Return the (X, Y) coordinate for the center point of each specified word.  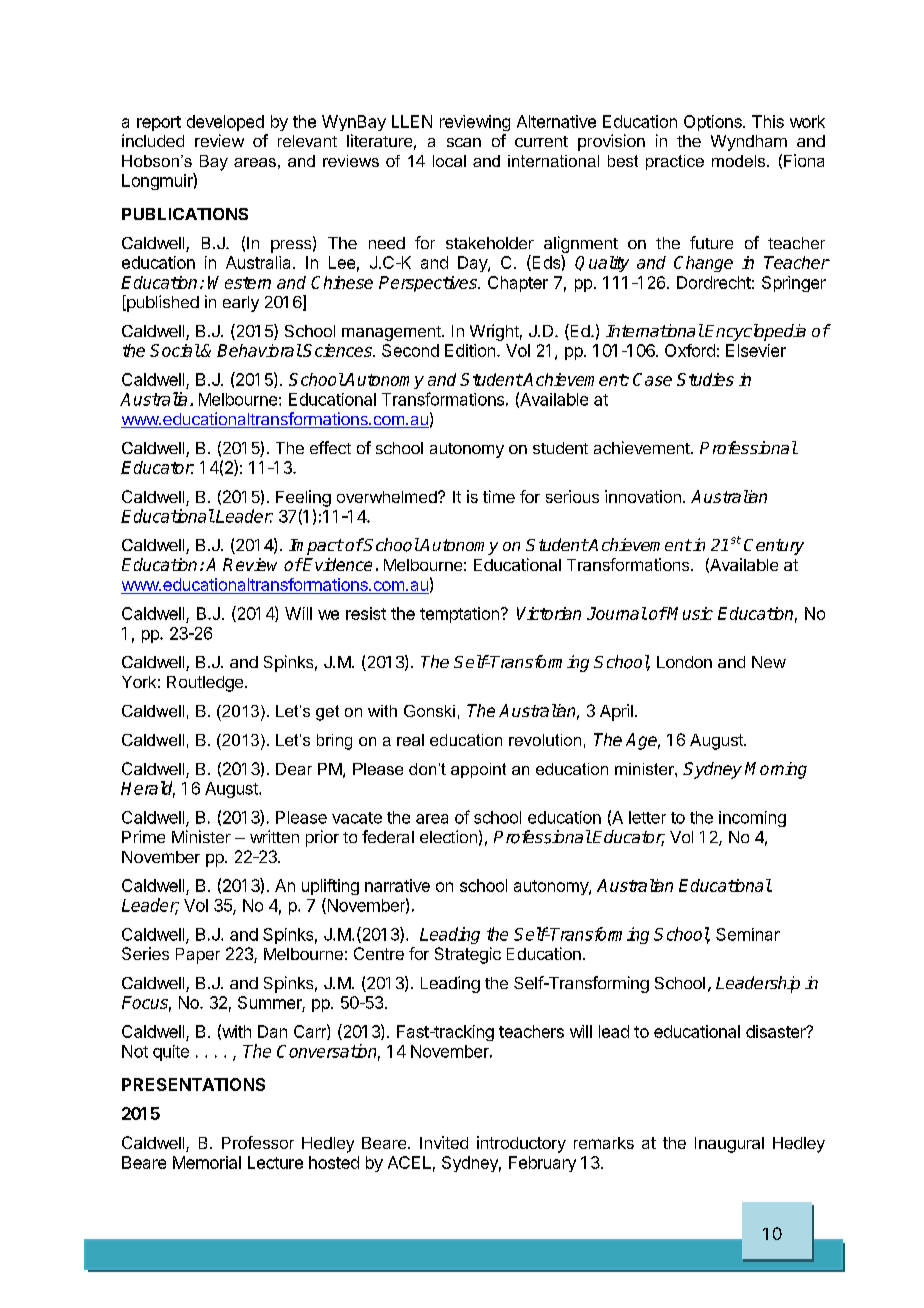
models (740, 161)
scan (464, 142)
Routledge (205, 684)
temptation (459, 615)
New (769, 662)
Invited (444, 1142)
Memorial (207, 1162)
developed (225, 123)
